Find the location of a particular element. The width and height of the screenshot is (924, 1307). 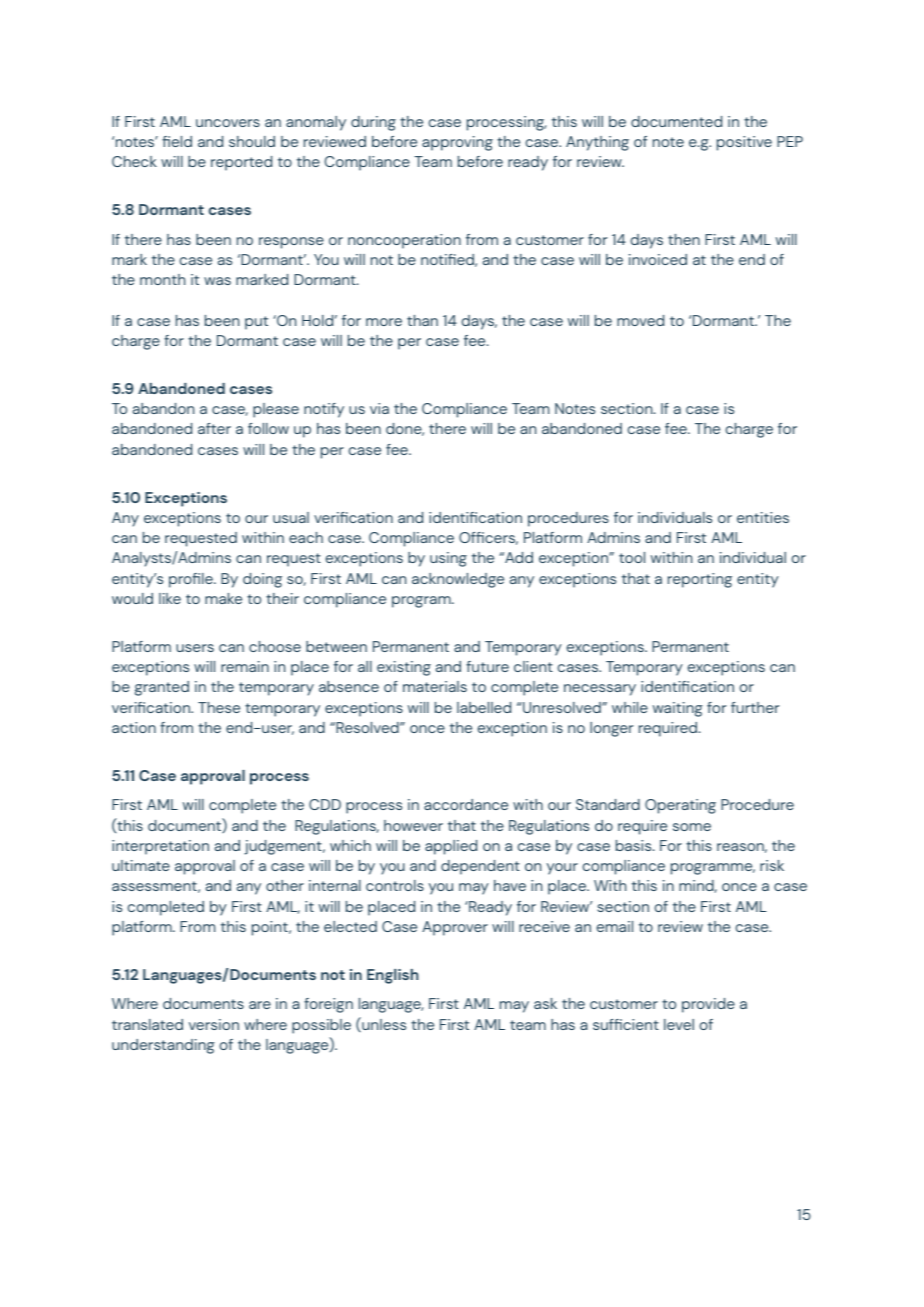

usual is located at coordinates (291, 517).
